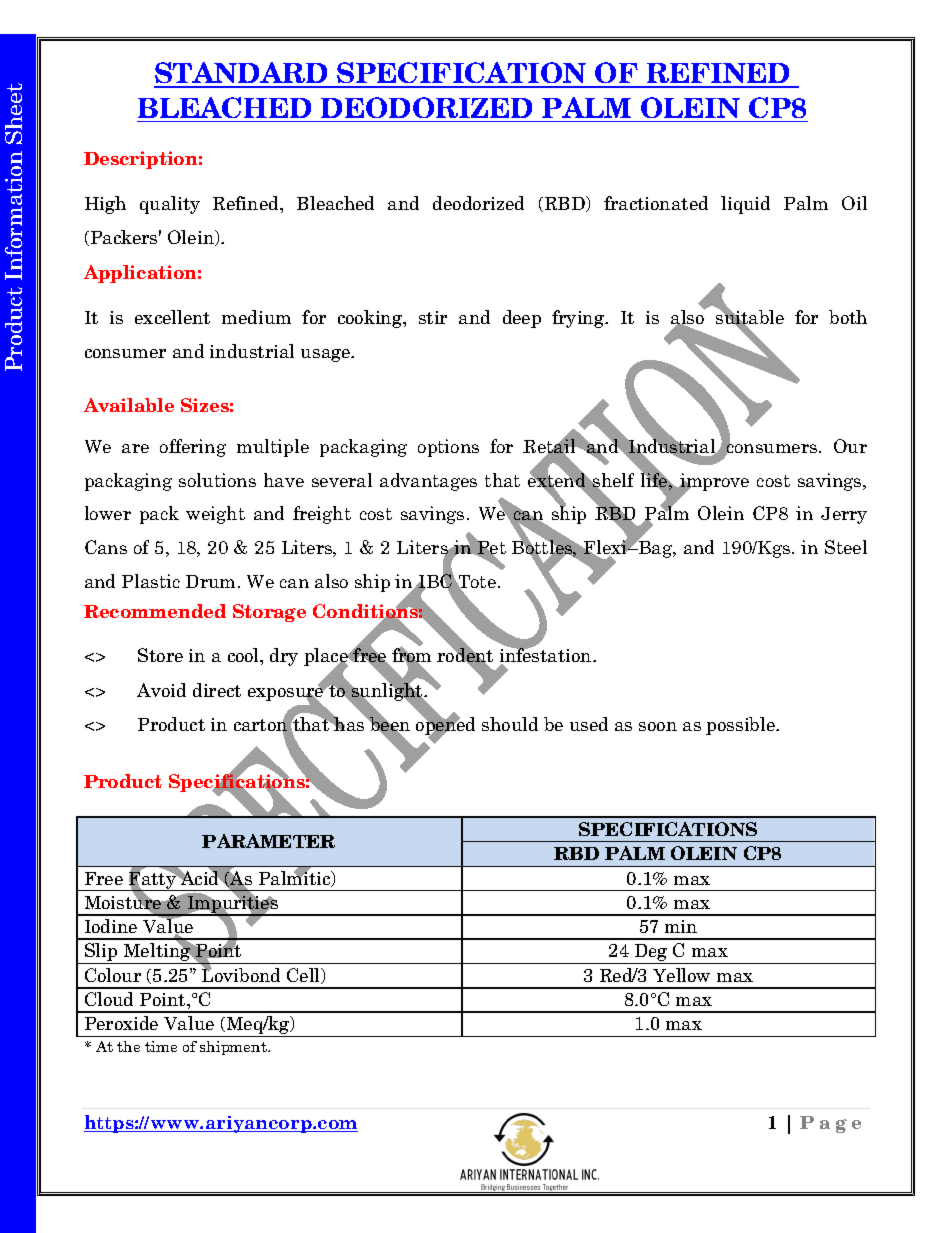  What do you see at coordinates (745, 205) in the screenshot?
I see `liquid` at bounding box center [745, 205].
